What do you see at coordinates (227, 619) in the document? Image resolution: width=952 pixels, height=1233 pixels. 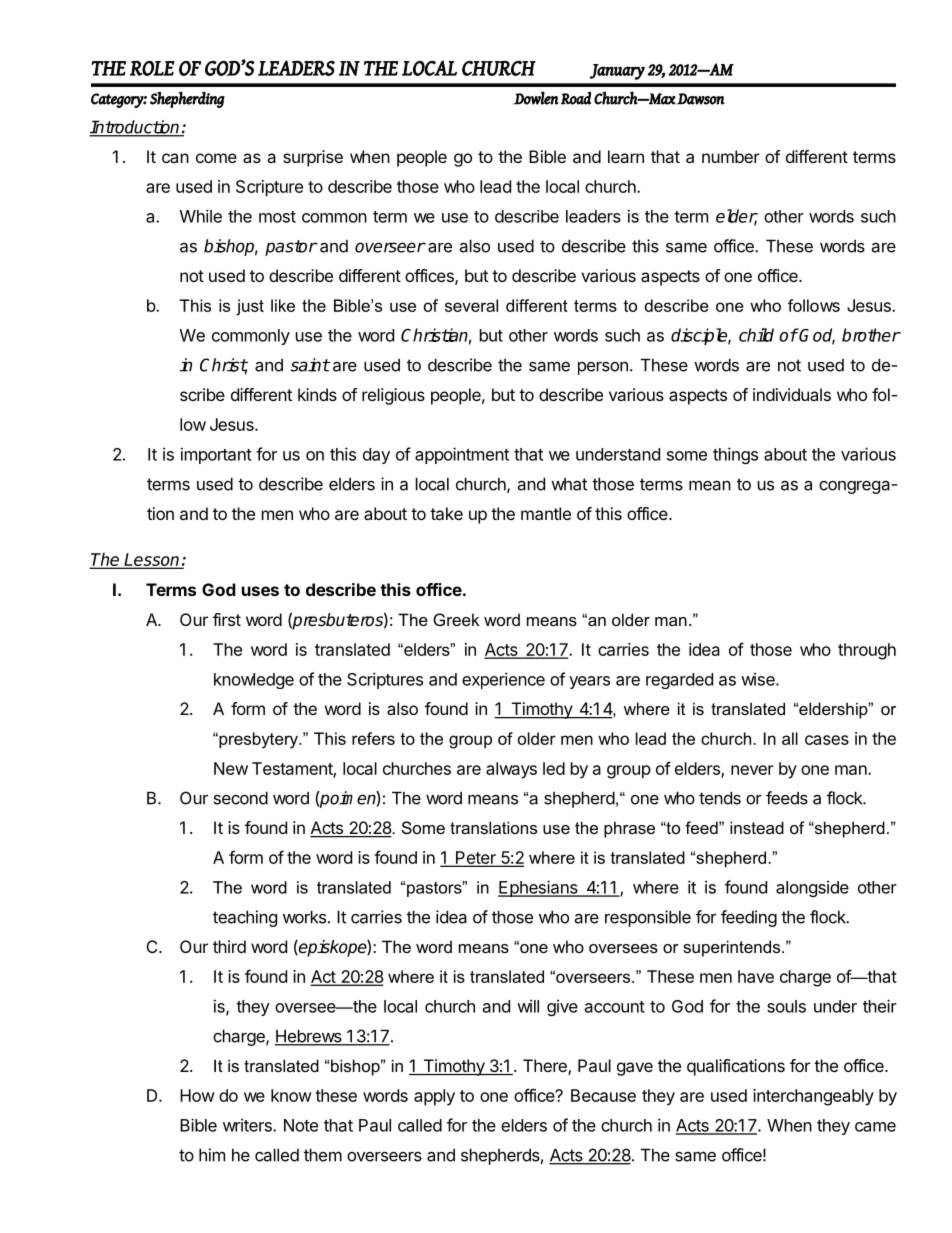 I see `first` at bounding box center [227, 619].
